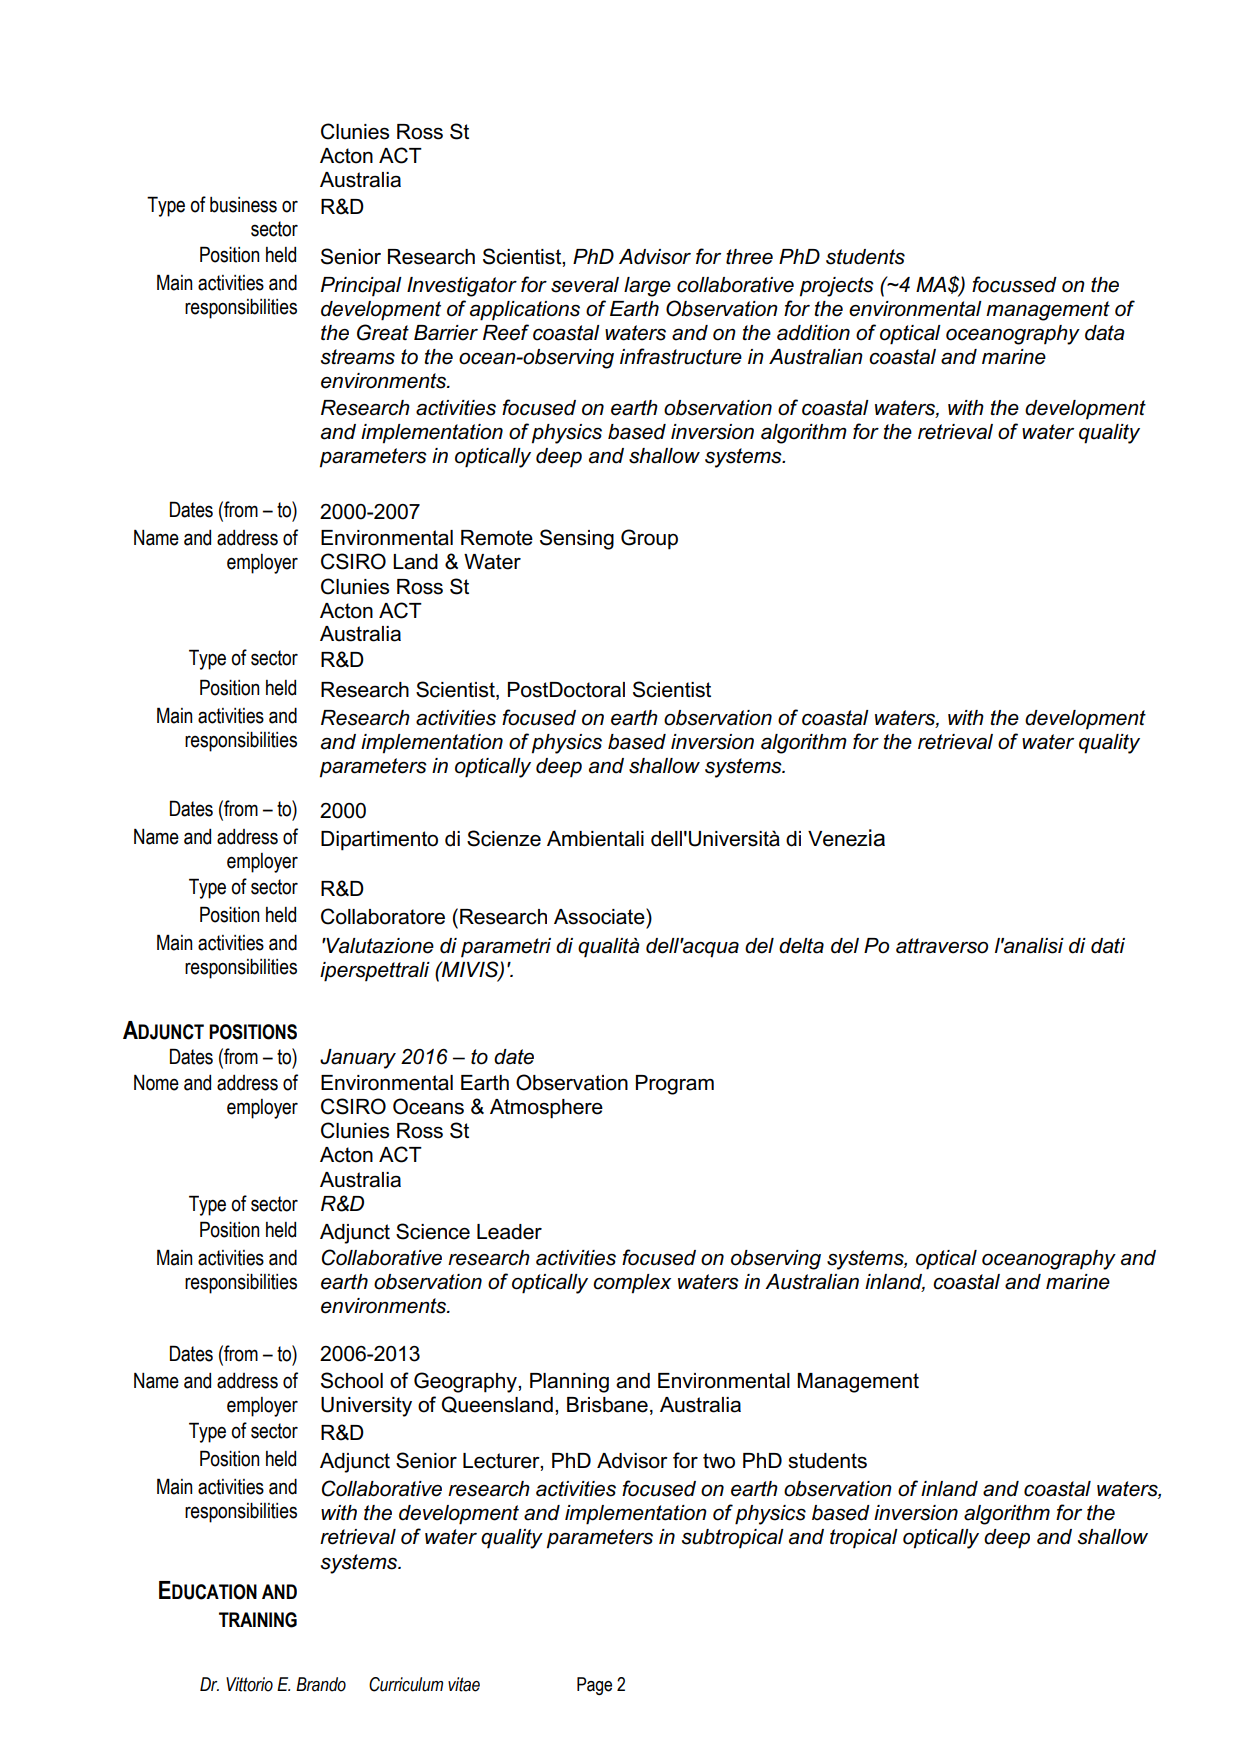 Image resolution: width=1247 pixels, height=1763 pixels. What do you see at coordinates (632, 1284) in the screenshot?
I see `complex` at bounding box center [632, 1284].
